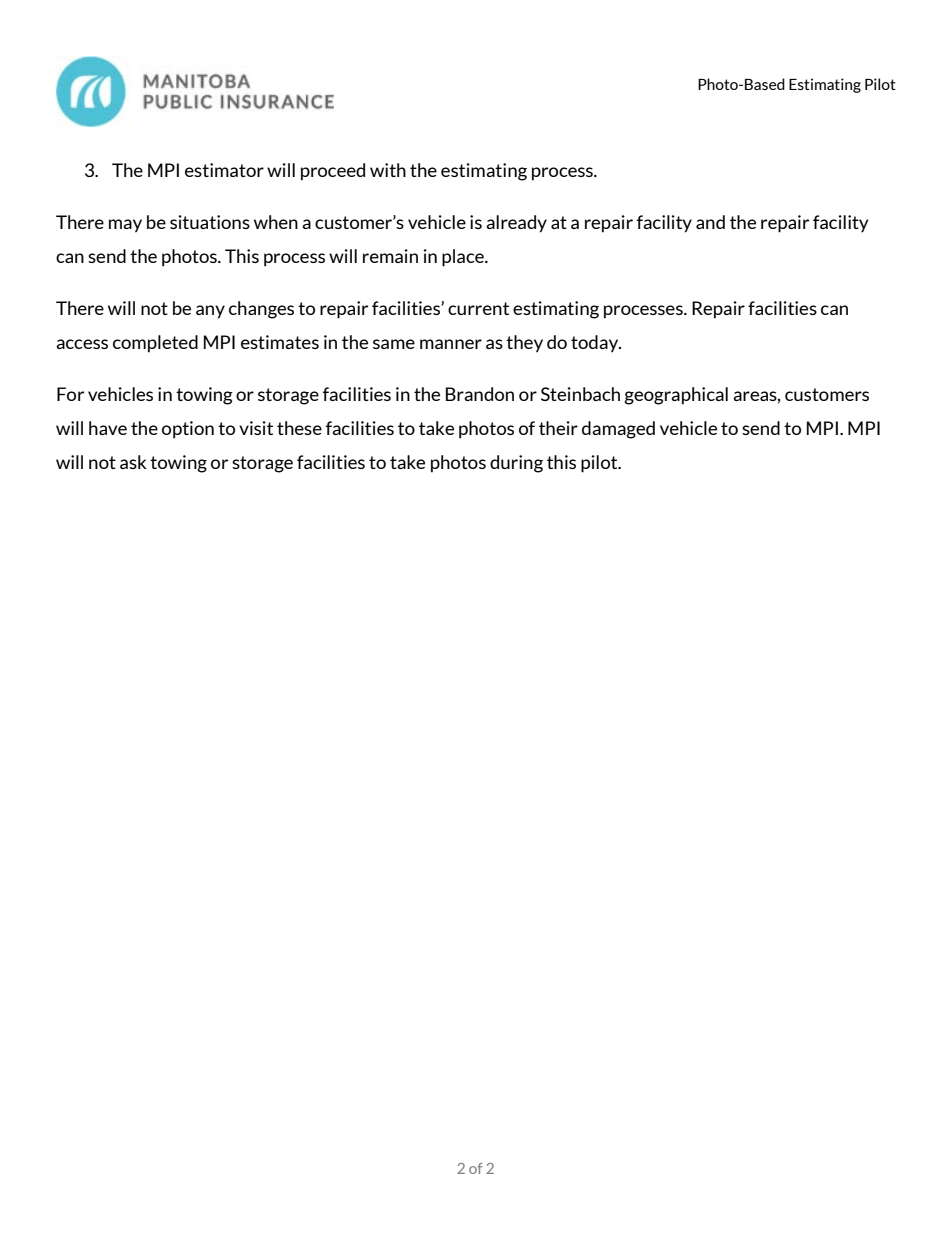  Describe the element at coordinates (480, 394) in the document. I see `Brandon` at that location.
